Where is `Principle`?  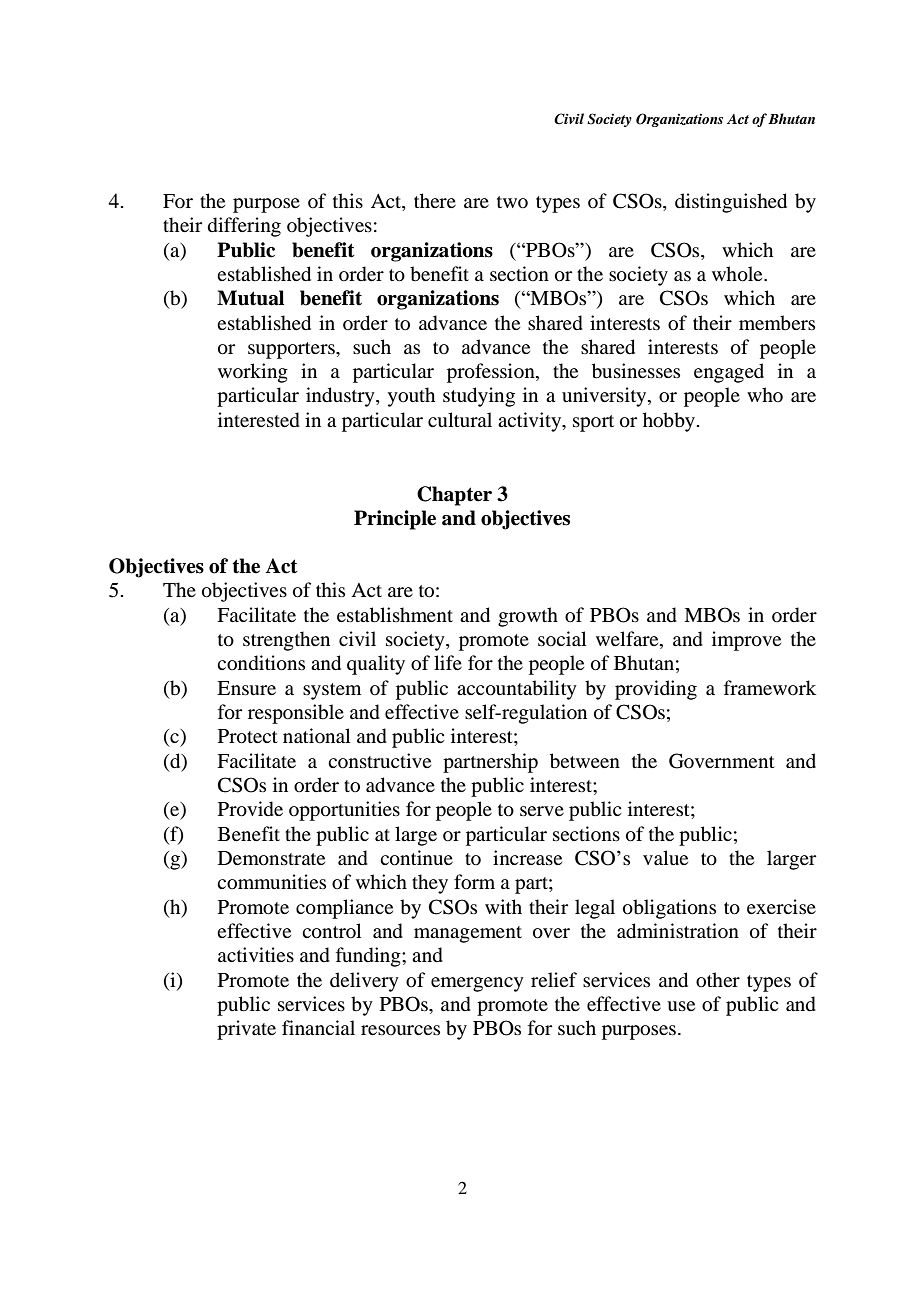 Principle is located at coordinates (395, 520).
